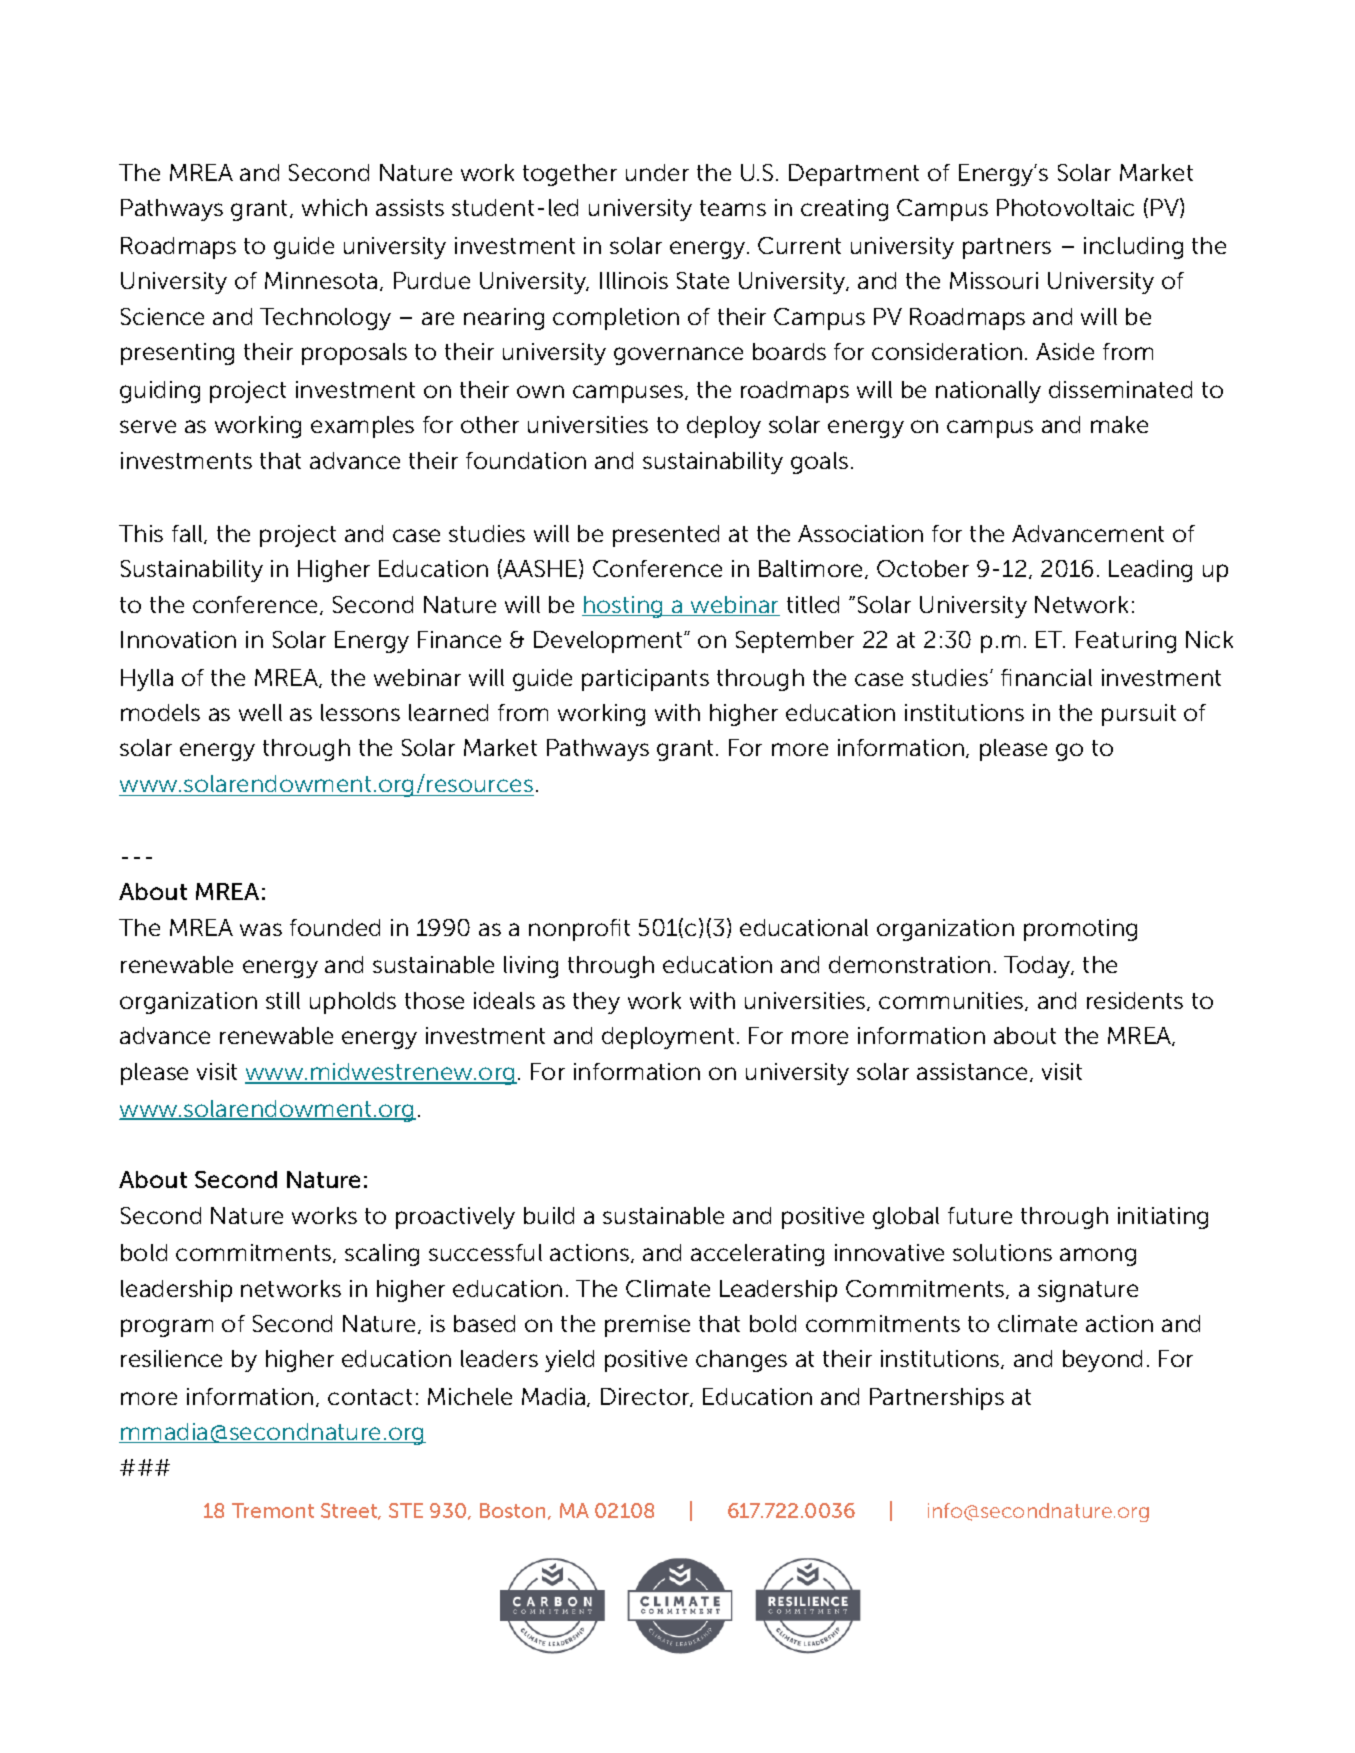  Describe the element at coordinates (261, 929) in the screenshot. I see `was` at that location.
